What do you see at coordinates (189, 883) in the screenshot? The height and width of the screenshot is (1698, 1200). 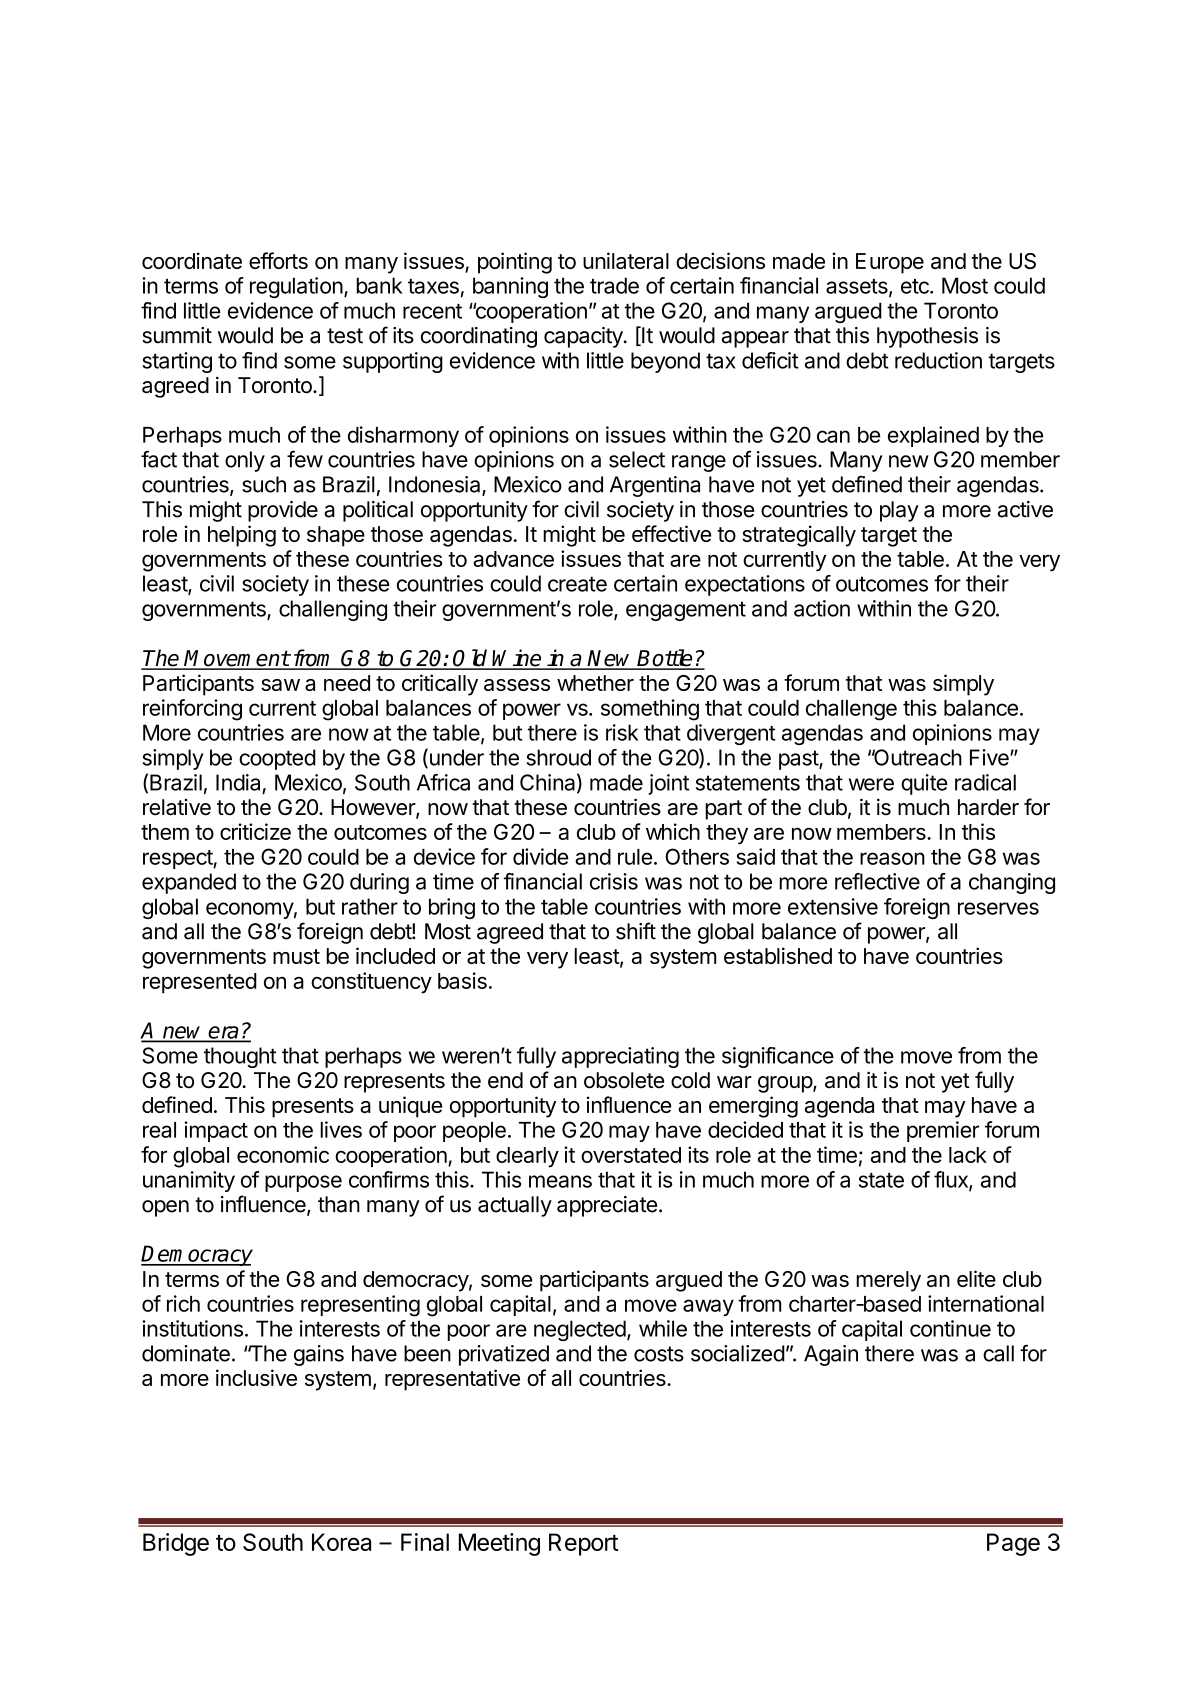 I see `expanded` at bounding box center [189, 883].
